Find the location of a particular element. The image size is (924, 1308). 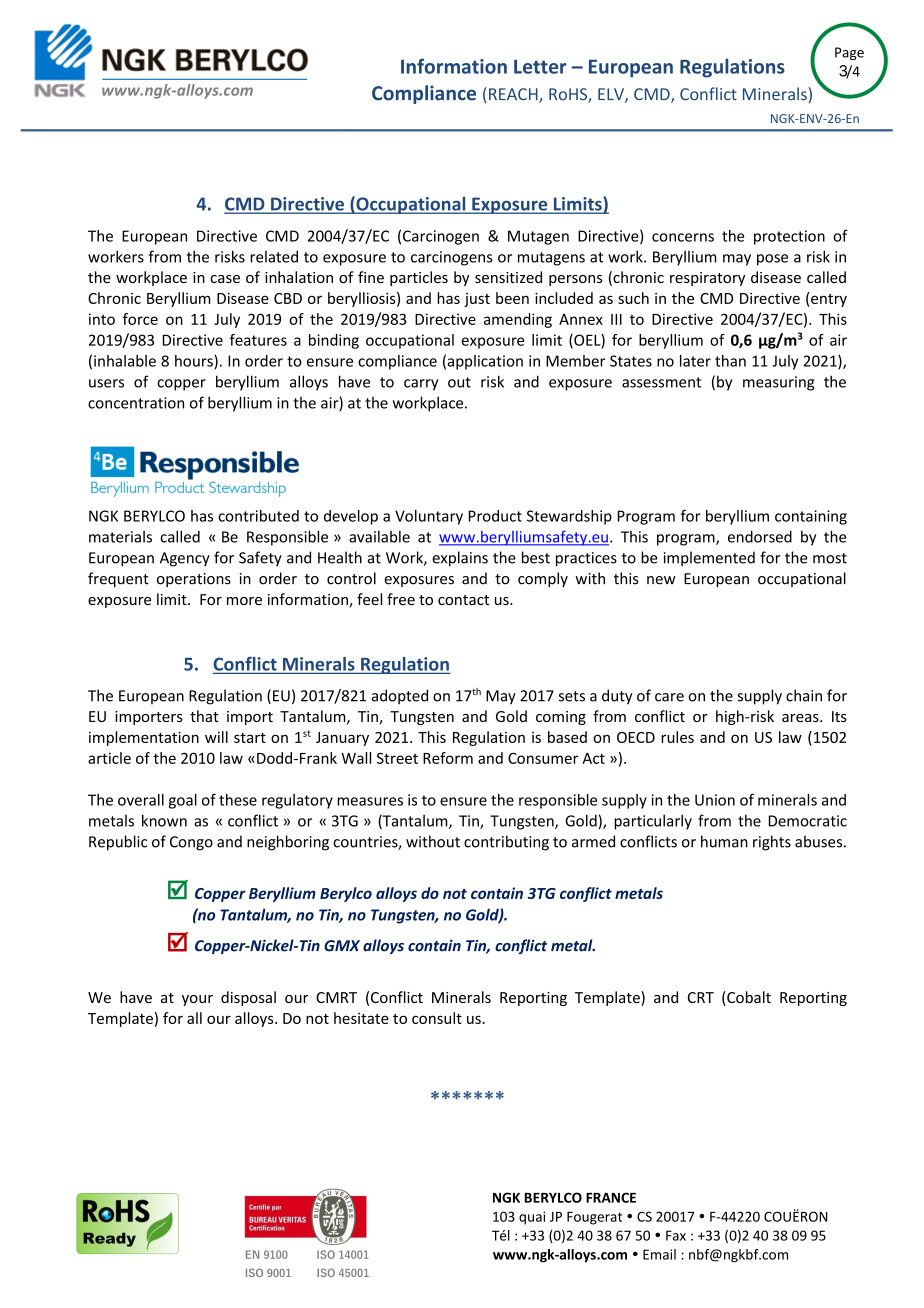

disposal is located at coordinates (248, 998).
